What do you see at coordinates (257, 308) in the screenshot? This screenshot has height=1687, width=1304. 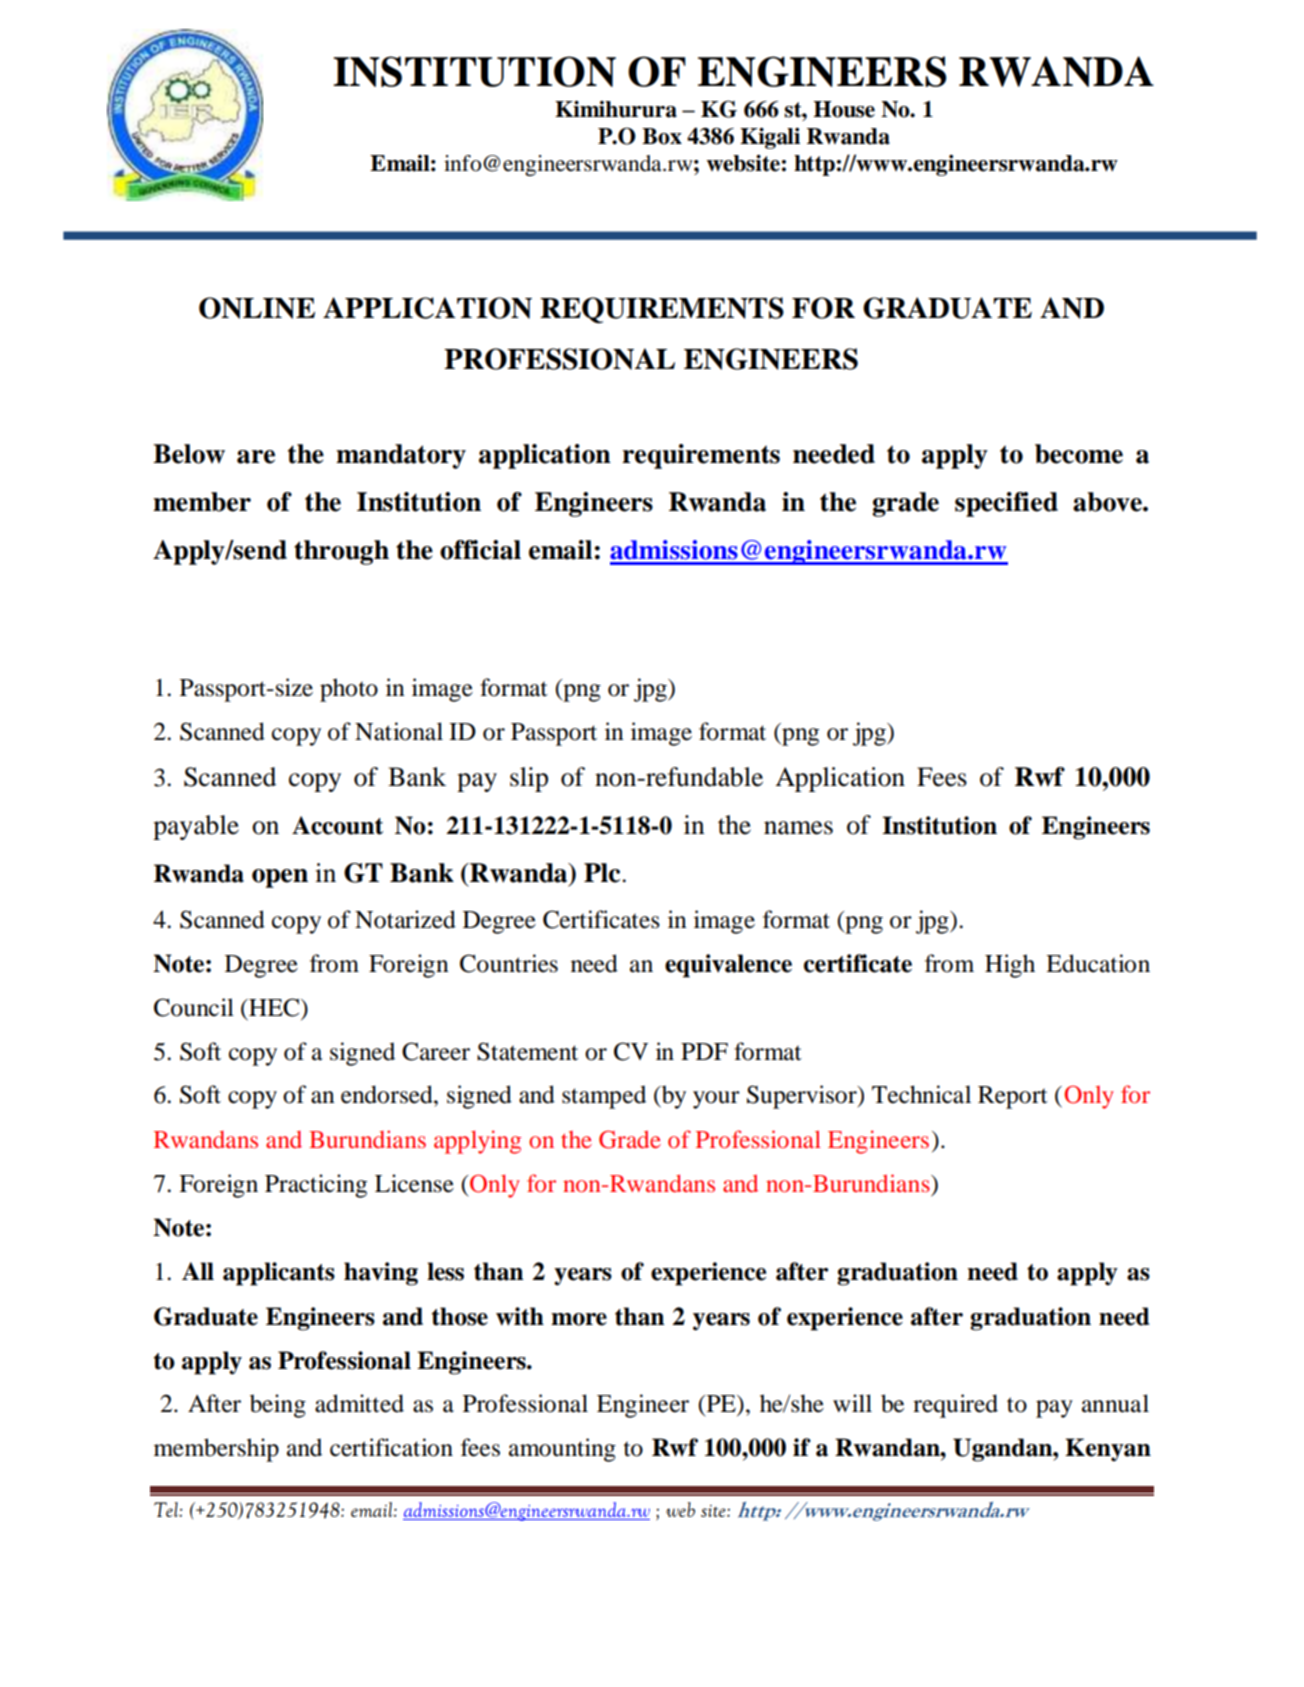 I see `ONLINE` at bounding box center [257, 308].
